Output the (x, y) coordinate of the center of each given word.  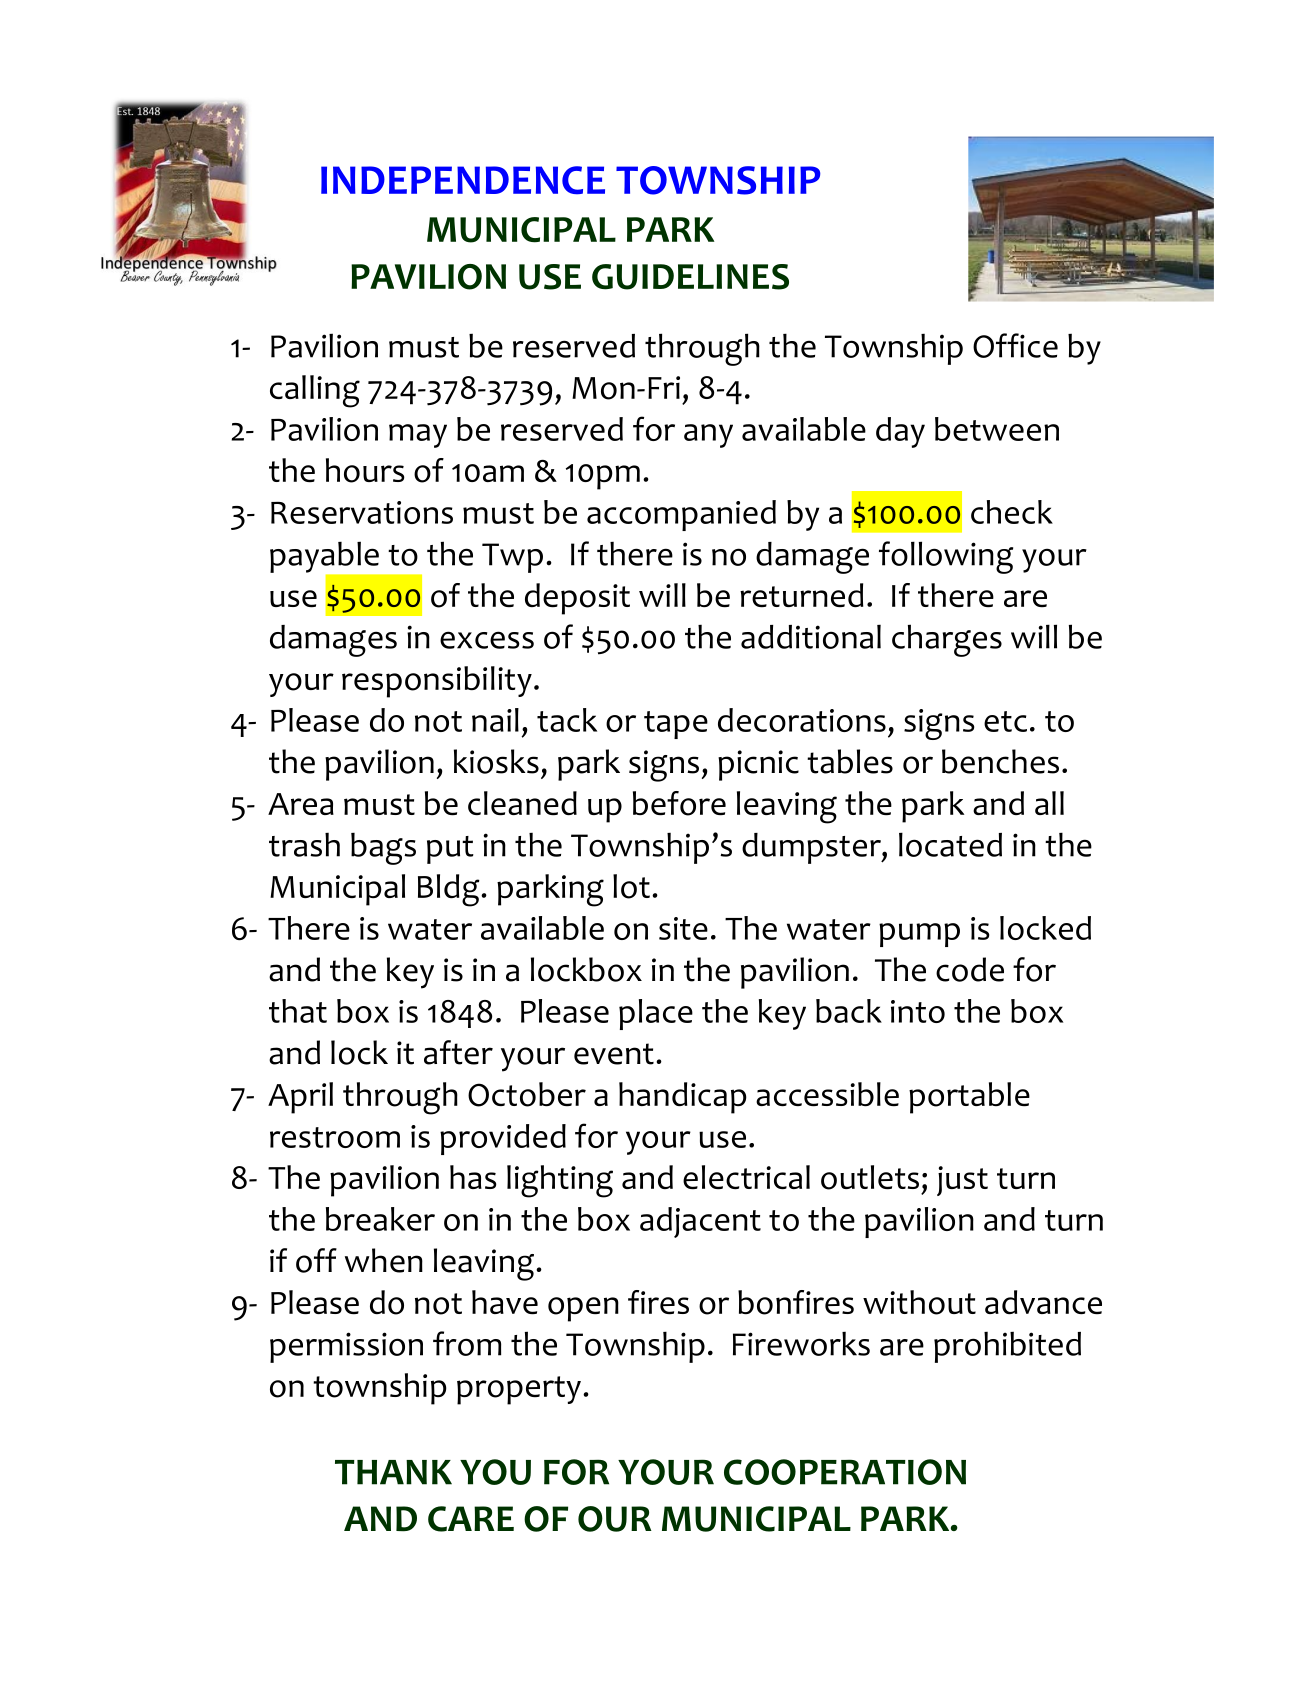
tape (676, 725)
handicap (683, 1098)
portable (969, 1098)
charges (947, 640)
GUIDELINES (690, 277)
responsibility (437, 682)
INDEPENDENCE (463, 180)
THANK (393, 1472)
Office (1015, 345)
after (458, 1052)
